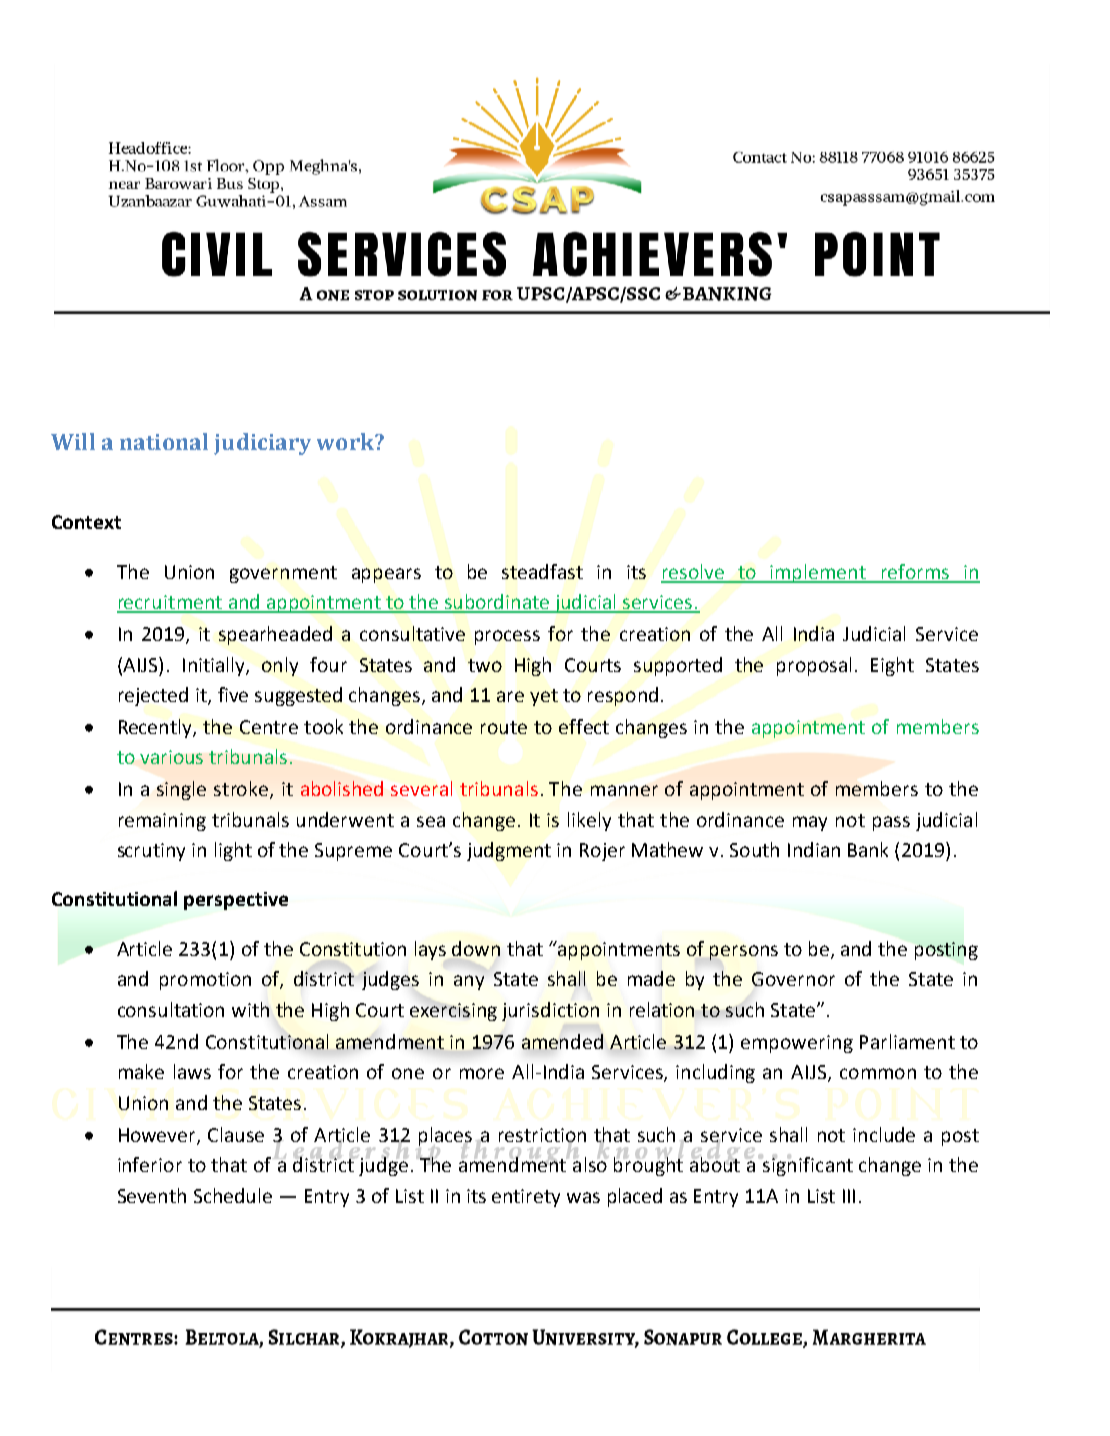 The height and width of the image is (1436, 1110). I want to click on implement, so click(818, 573).
